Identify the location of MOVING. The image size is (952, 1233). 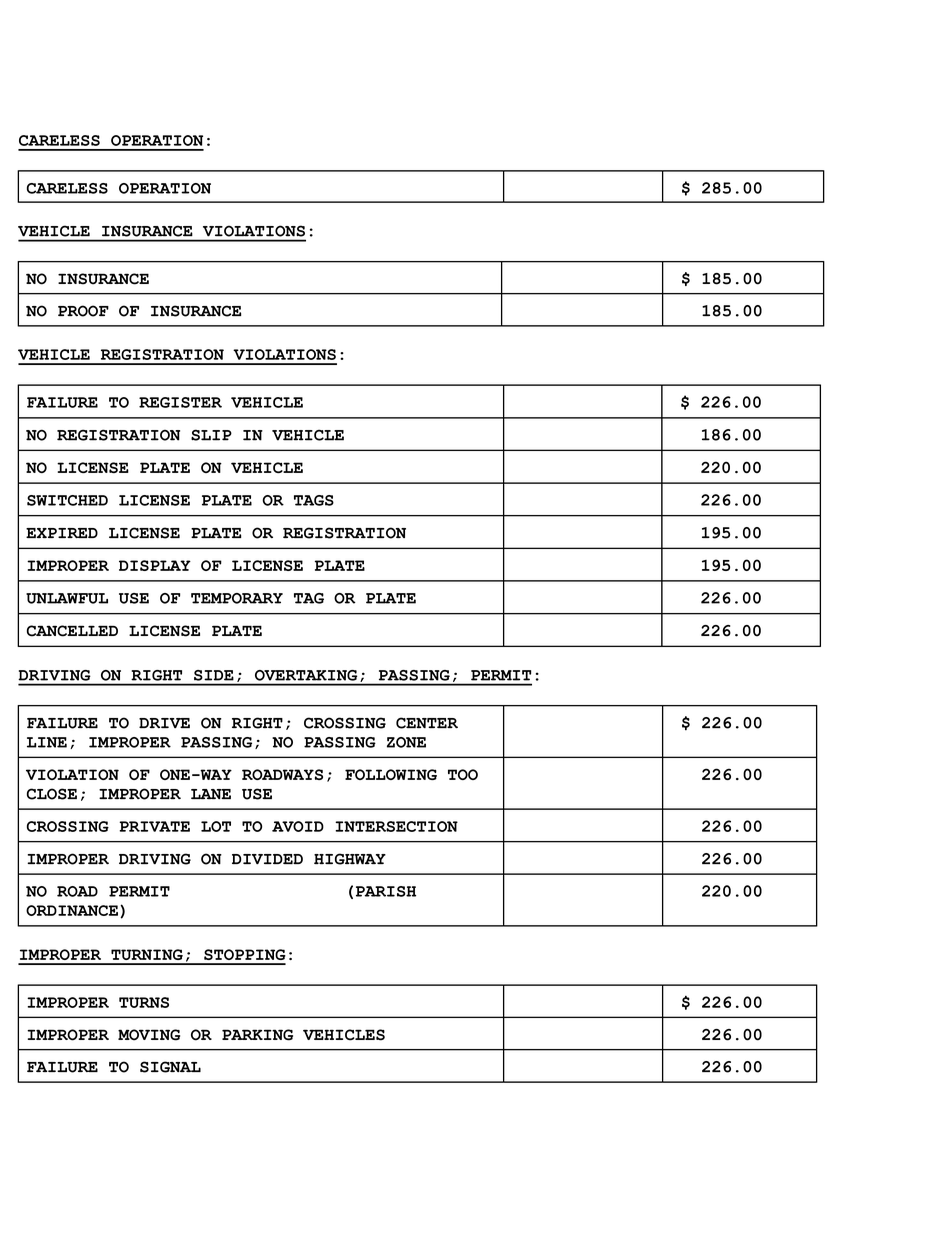
(149, 1035).
